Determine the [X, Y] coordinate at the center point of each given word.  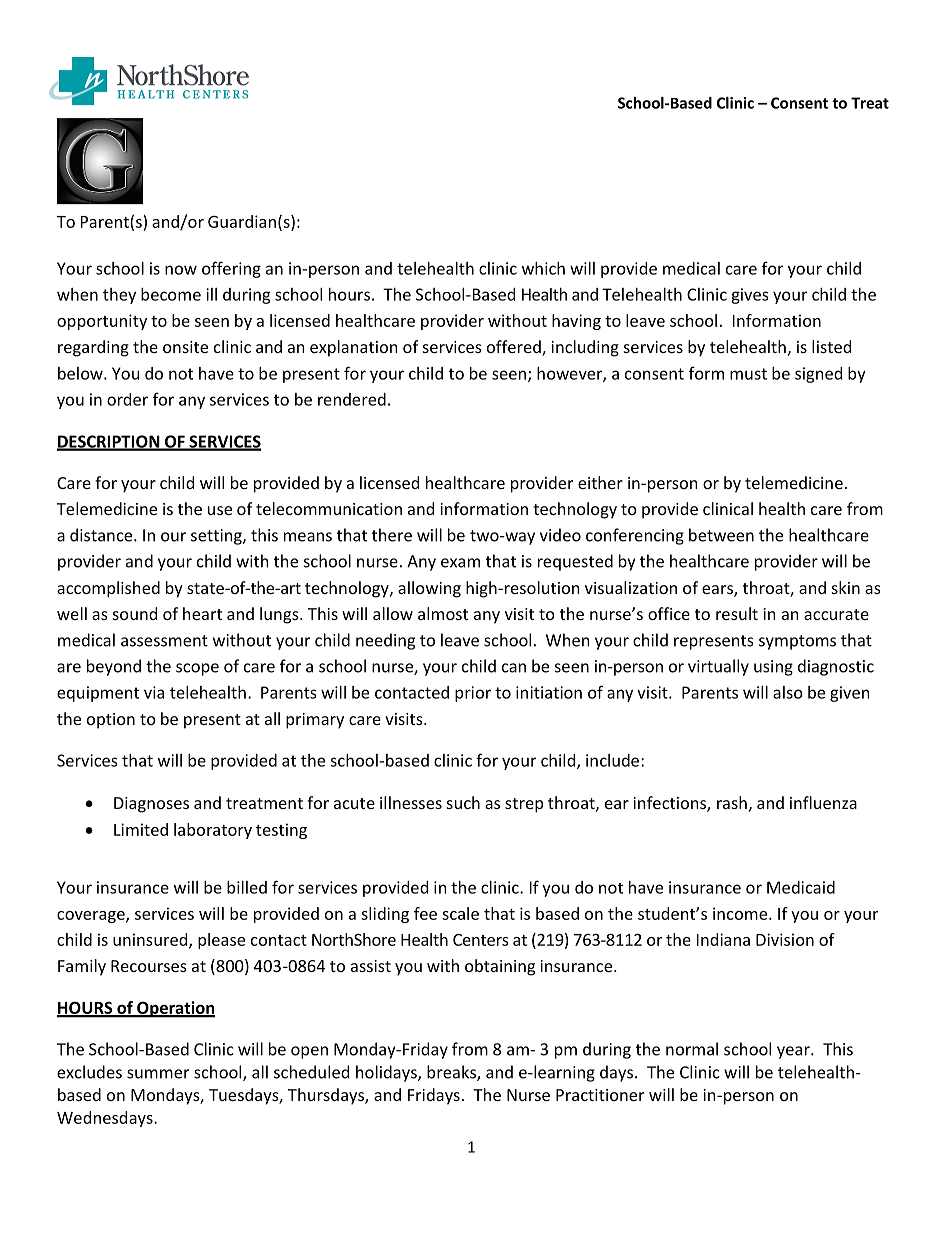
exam [460, 563]
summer [158, 1074]
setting [217, 537]
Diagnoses [151, 805]
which [543, 268]
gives [750, 296]
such [463, 802]
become [171, 294]
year [794, 1052]
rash [732, 802]
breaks [452, 1073]
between [721, 535]
